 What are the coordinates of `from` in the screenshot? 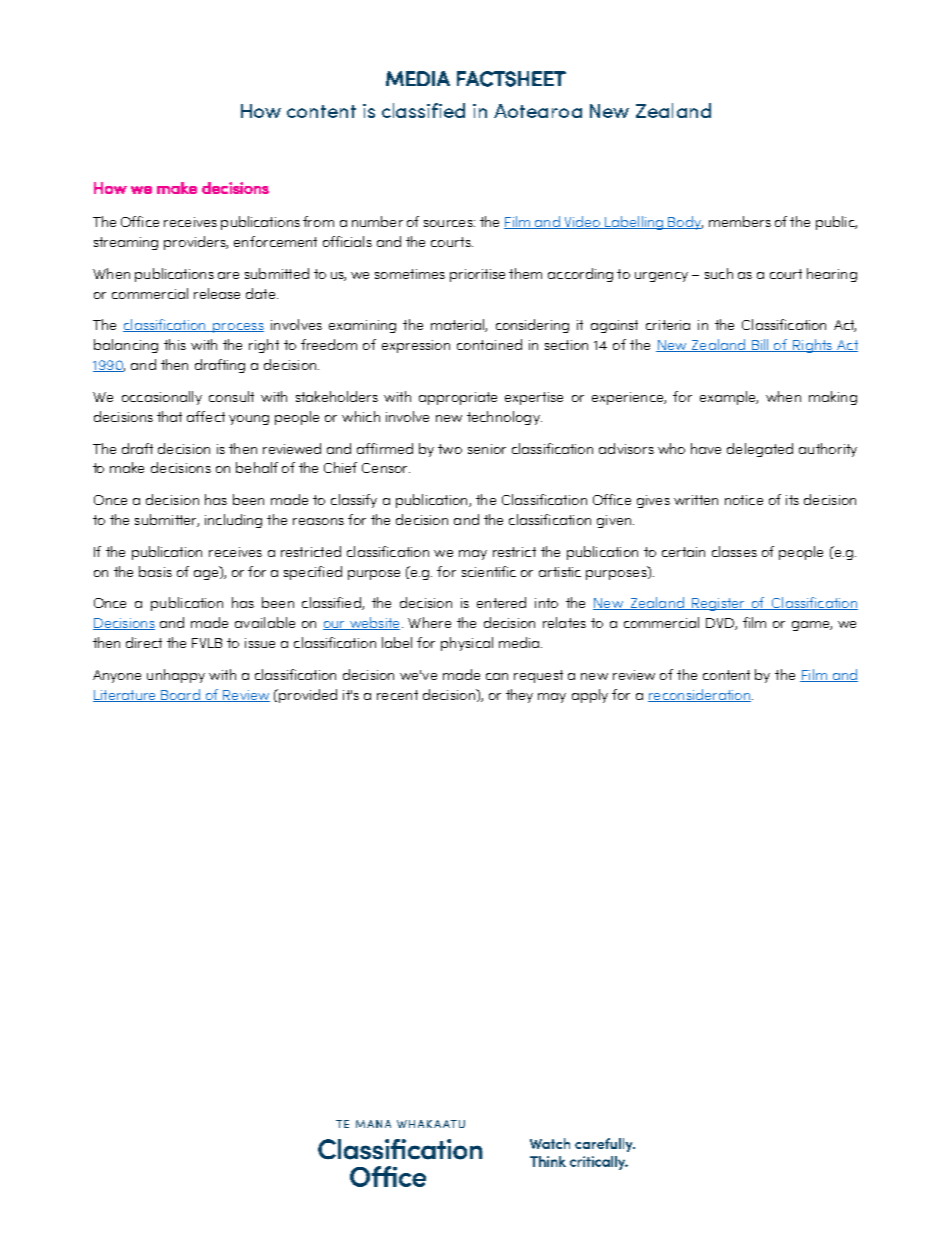 It's located at (318, 221).
